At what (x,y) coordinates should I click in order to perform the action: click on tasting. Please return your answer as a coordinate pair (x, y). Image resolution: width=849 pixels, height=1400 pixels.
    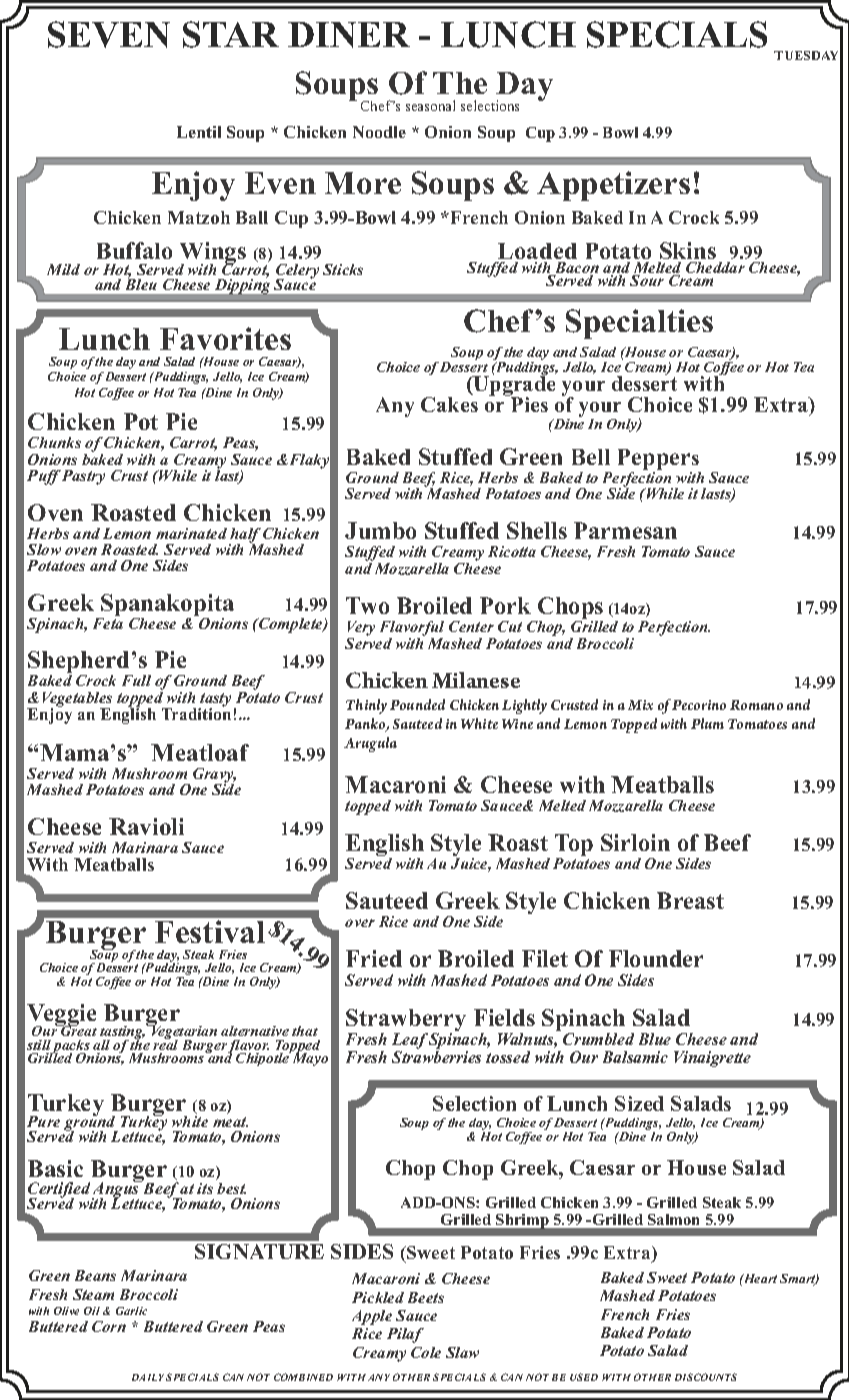
    Looking at the image, I should click on (122, 1034).
